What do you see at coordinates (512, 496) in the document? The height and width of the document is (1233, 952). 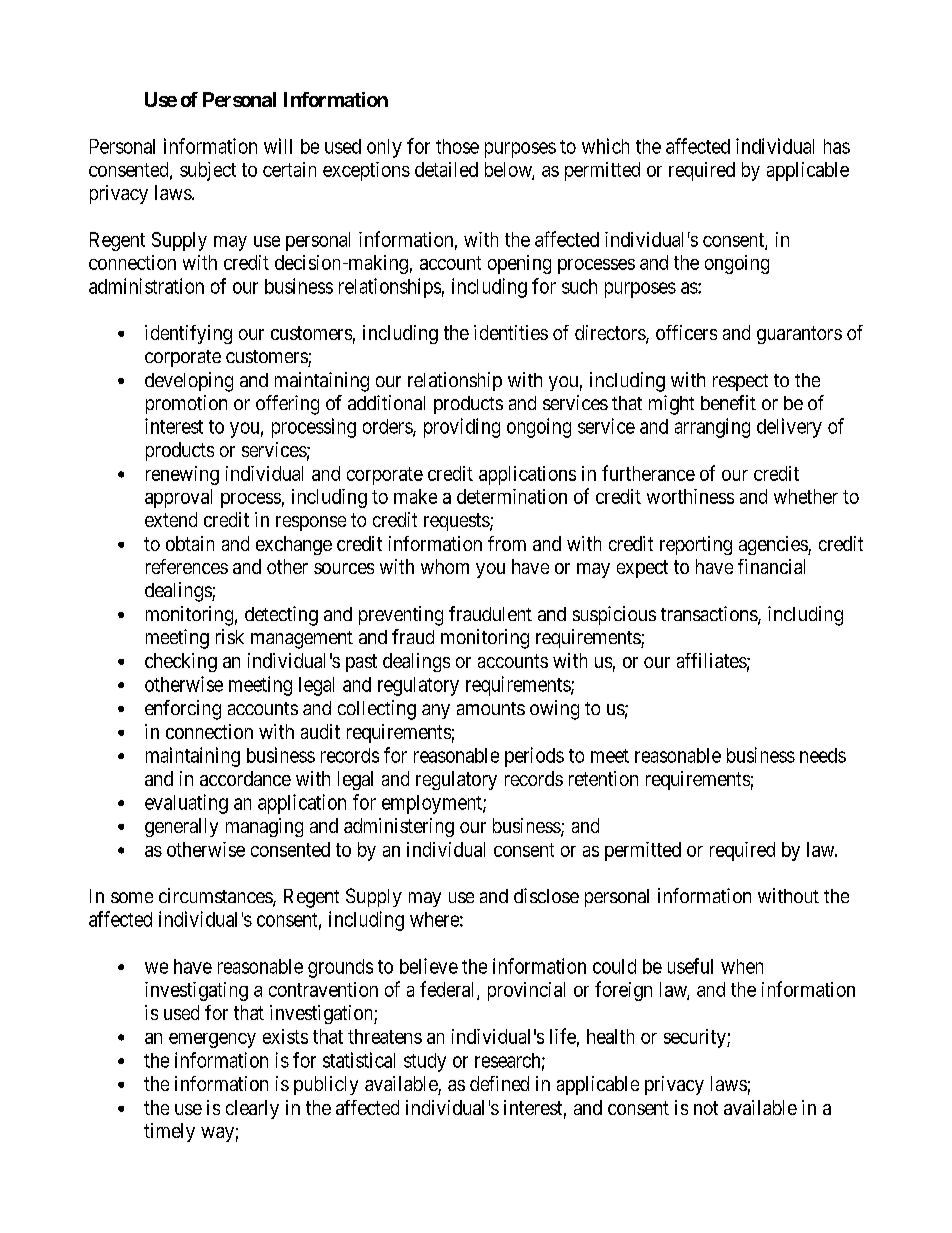 I see `determination` at bounding box center [512, 496].
